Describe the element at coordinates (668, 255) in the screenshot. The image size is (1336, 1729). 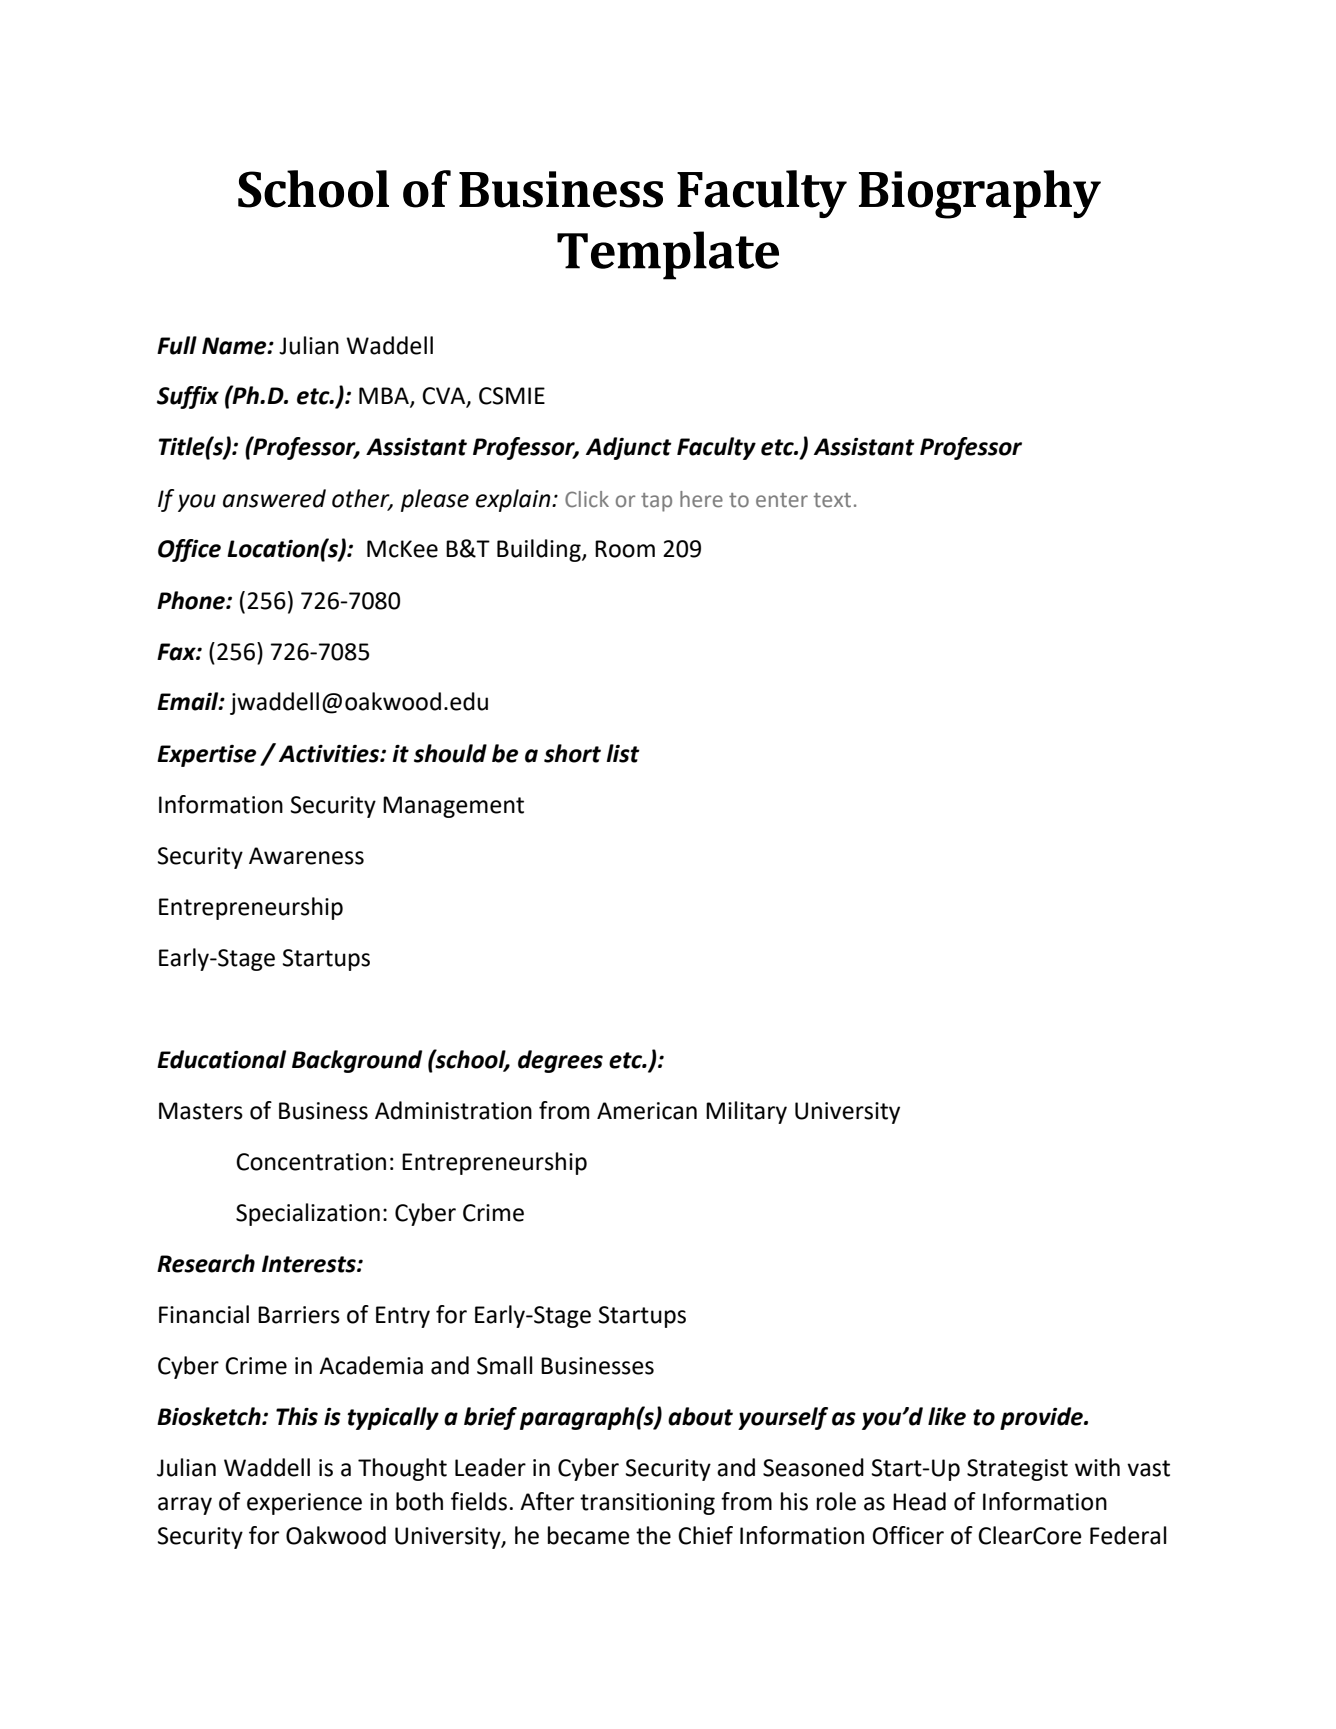
I see `Template` at that location.
